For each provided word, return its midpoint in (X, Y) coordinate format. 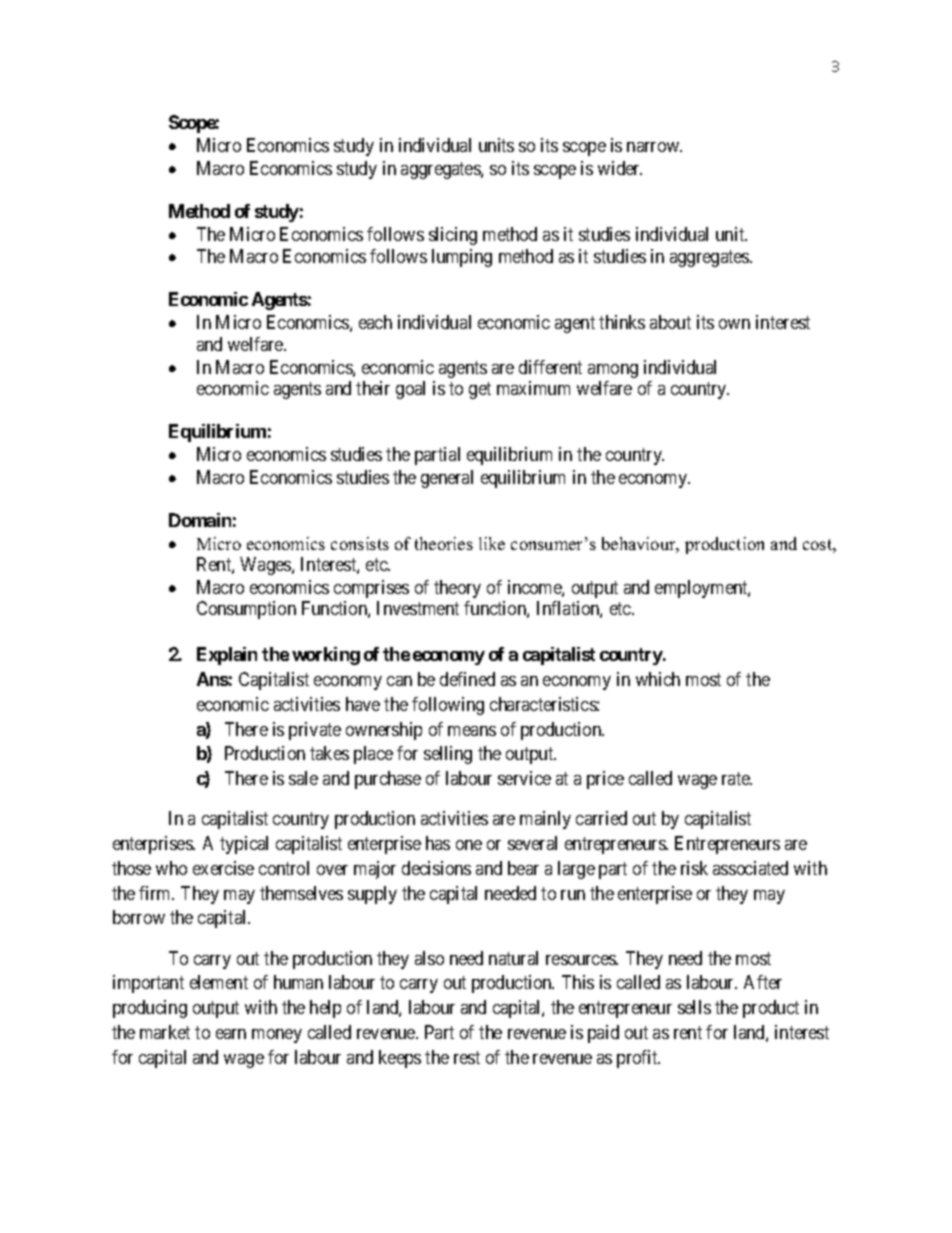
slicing (453, 236)
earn (231, 1034)
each (375, 322)
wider (620, 168)
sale (303, 778)
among (613, 371)
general (447, 479)
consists (360, 543)
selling (448, 755)
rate (737, 778)
